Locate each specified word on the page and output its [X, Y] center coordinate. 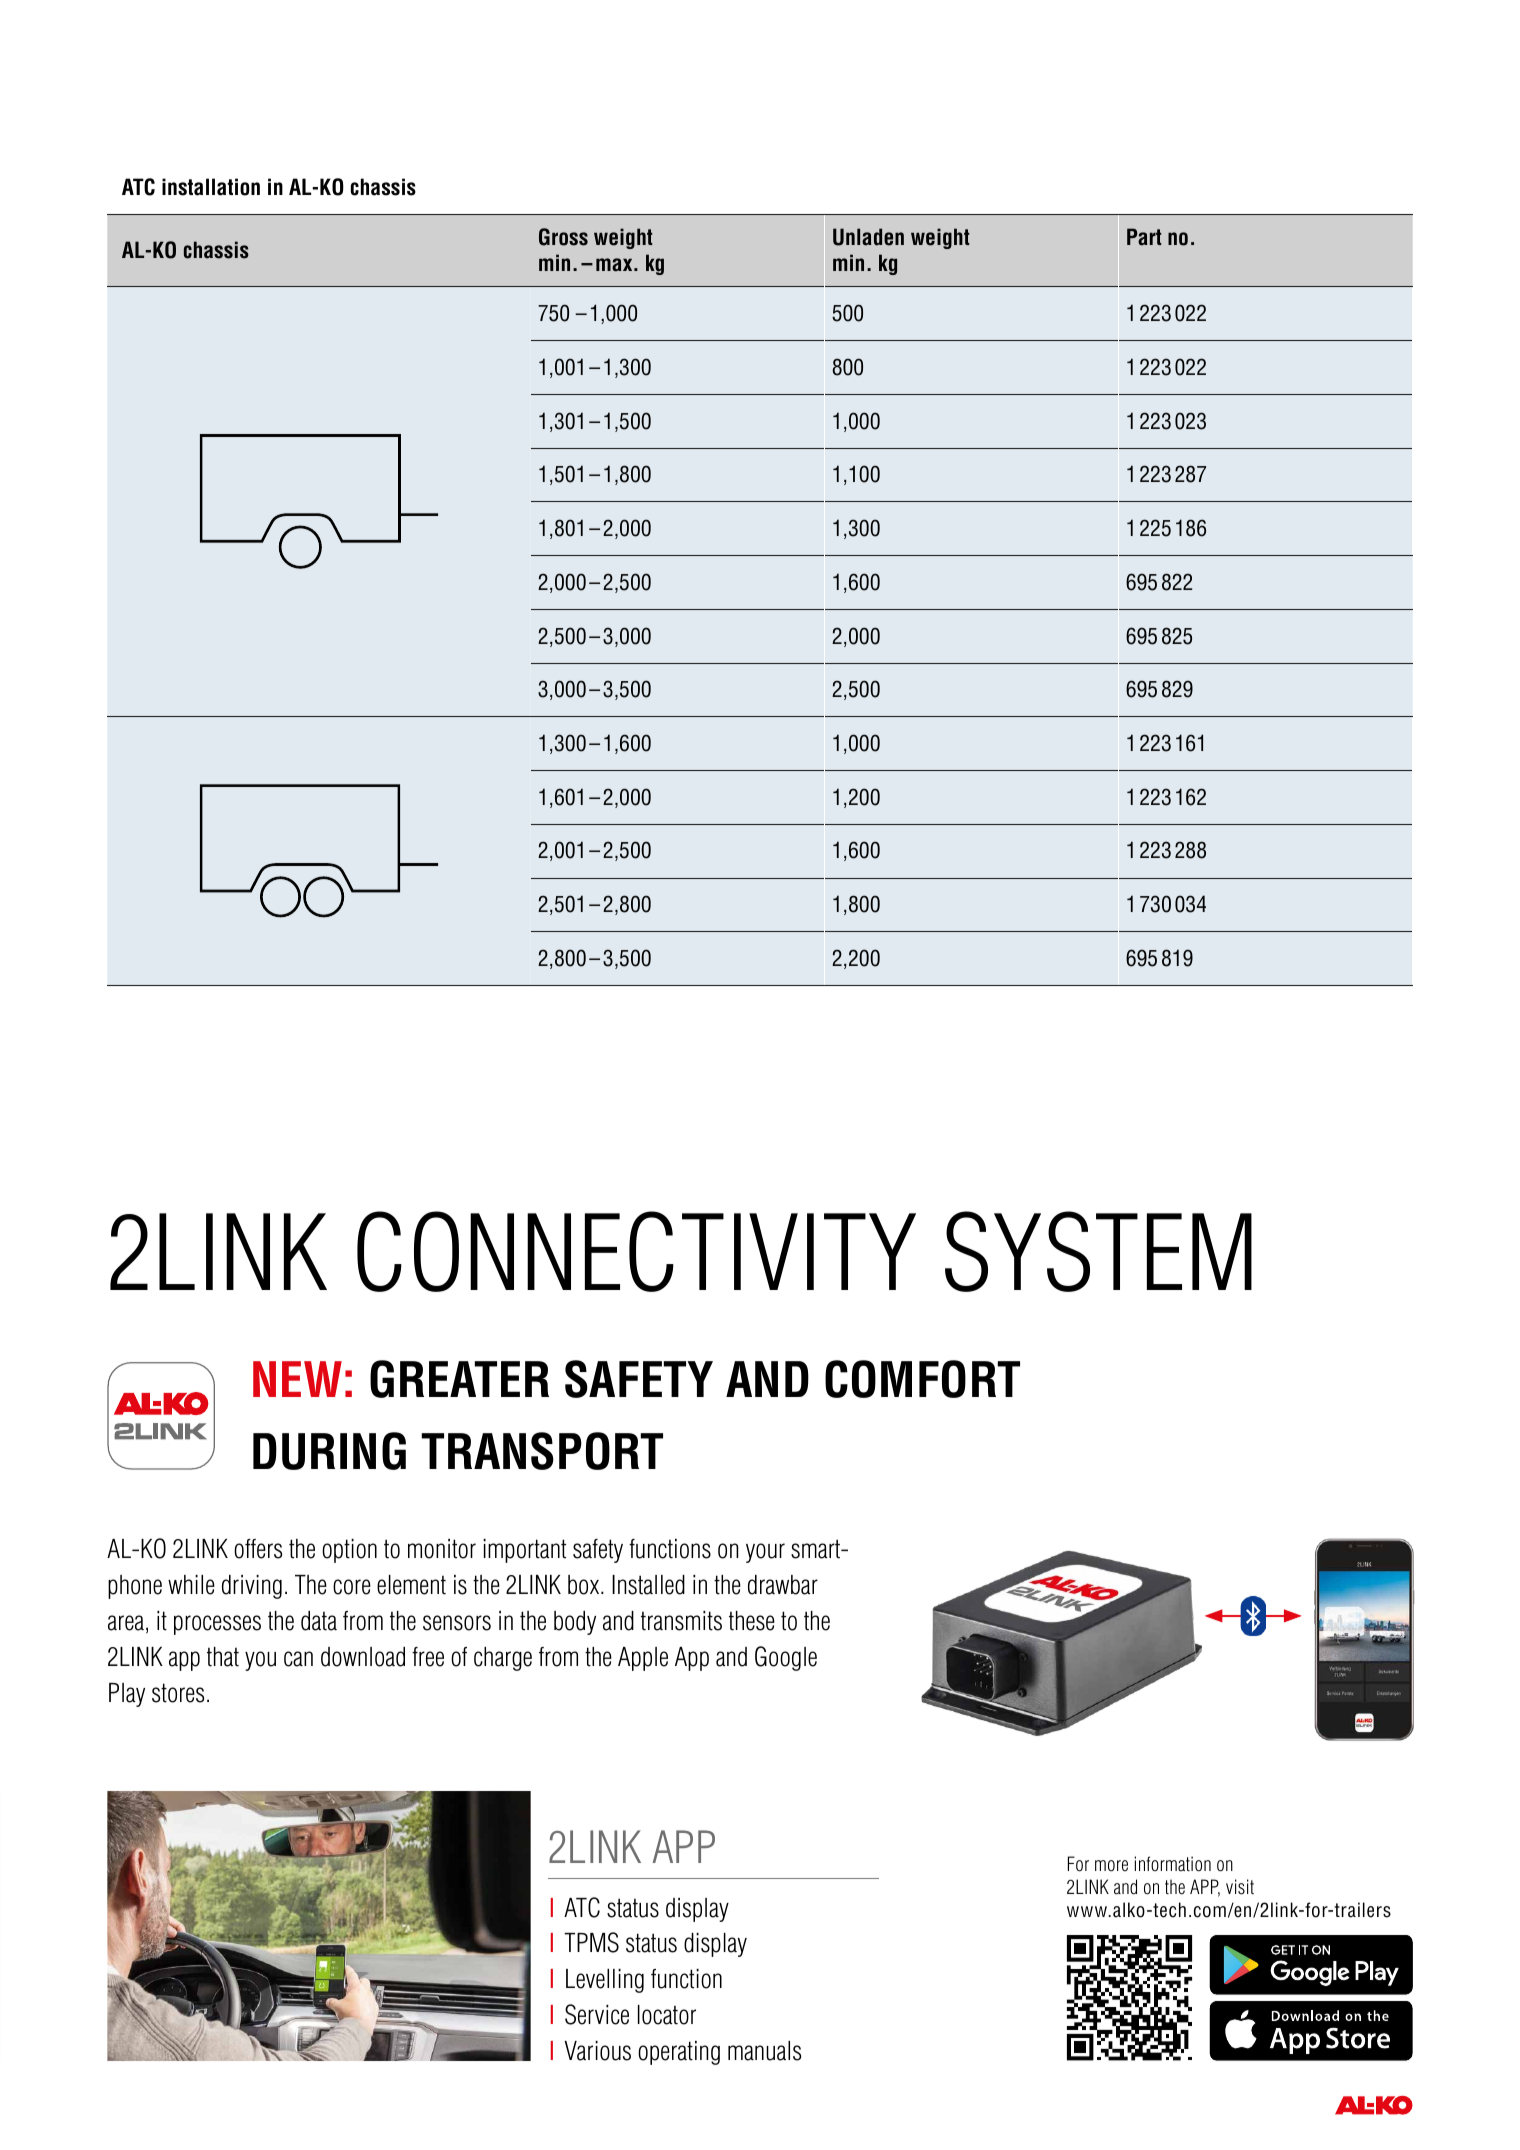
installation [211, 187]
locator [667, 2015]
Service [597, 2014]
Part [1144, 237]
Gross [563, 237]
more [1111, 1866]
